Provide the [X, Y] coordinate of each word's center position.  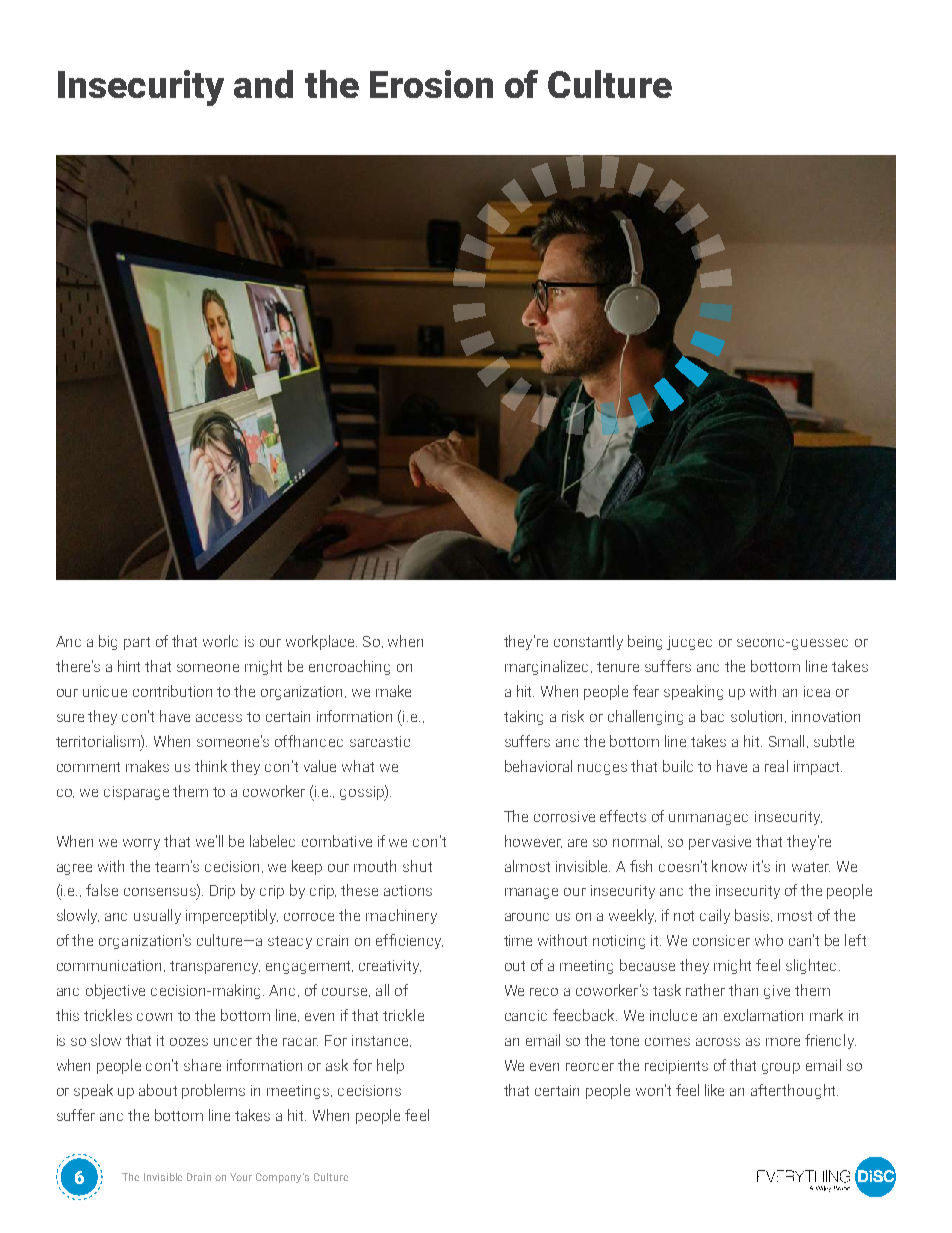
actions [408, 890]
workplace [321, 642]
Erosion [431, 84]
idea [817, 691]
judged [689, 643]
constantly [588, 642]
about [158, 1090]
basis [753, 915]
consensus [161, 893]
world [220, 641]
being [645, 642]
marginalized [548, 667]
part [137, 643]
